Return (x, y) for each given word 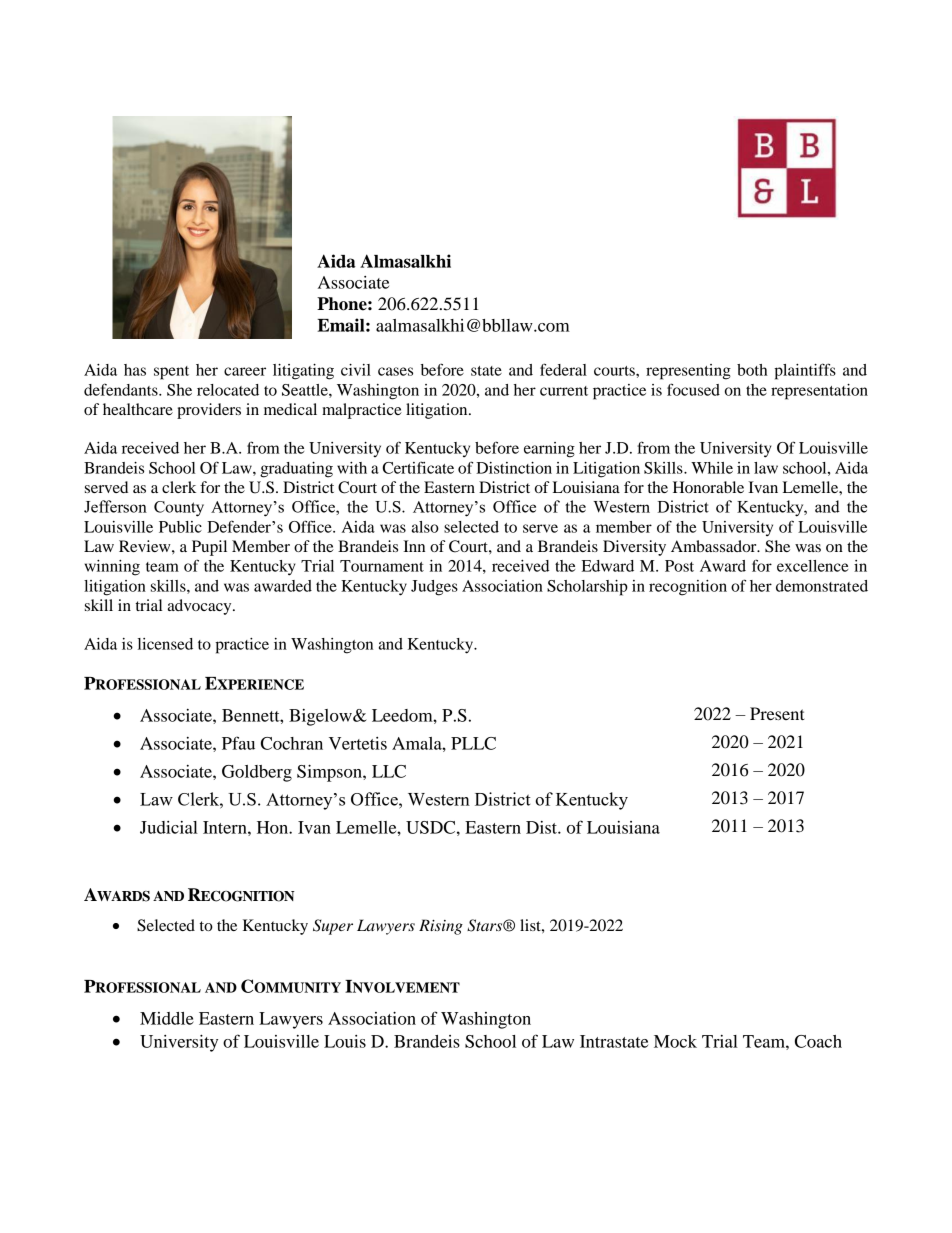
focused (693, 389)
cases (395, 371)
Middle (167, 1018)
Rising (441, 927)
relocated (228, 390)
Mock (675, 1041)
